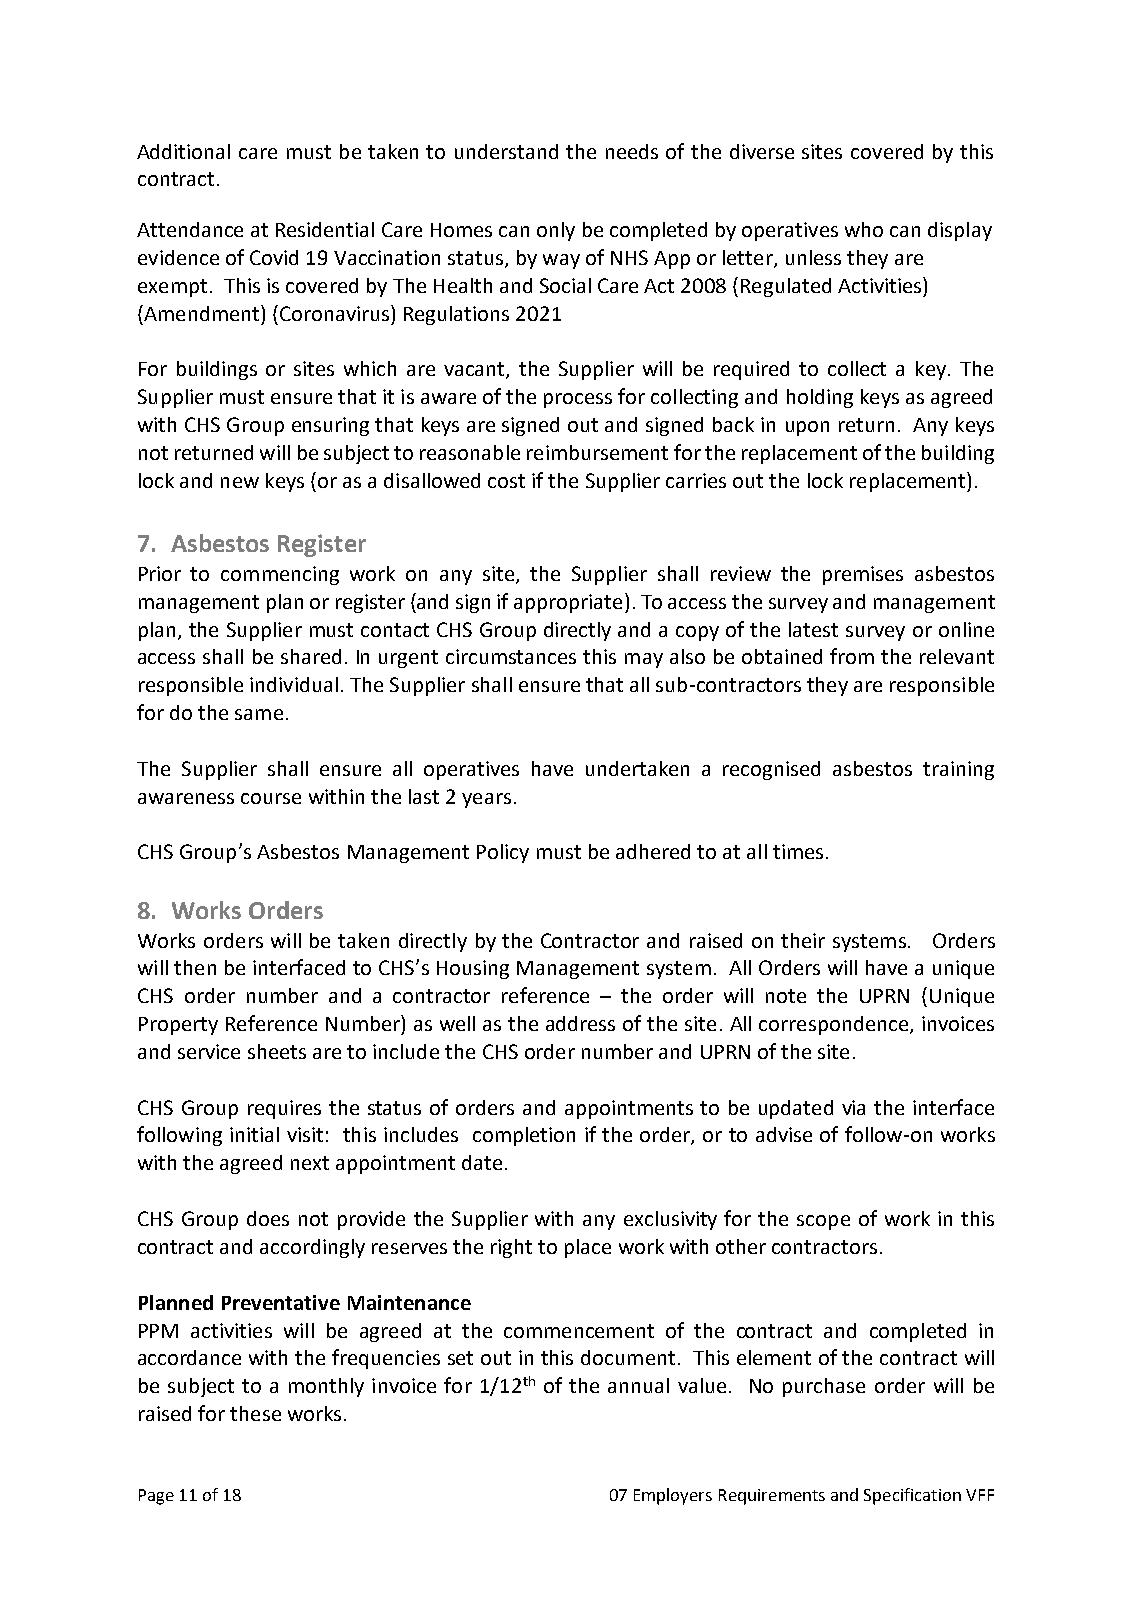  I want to click on times, so click(798, 851).
